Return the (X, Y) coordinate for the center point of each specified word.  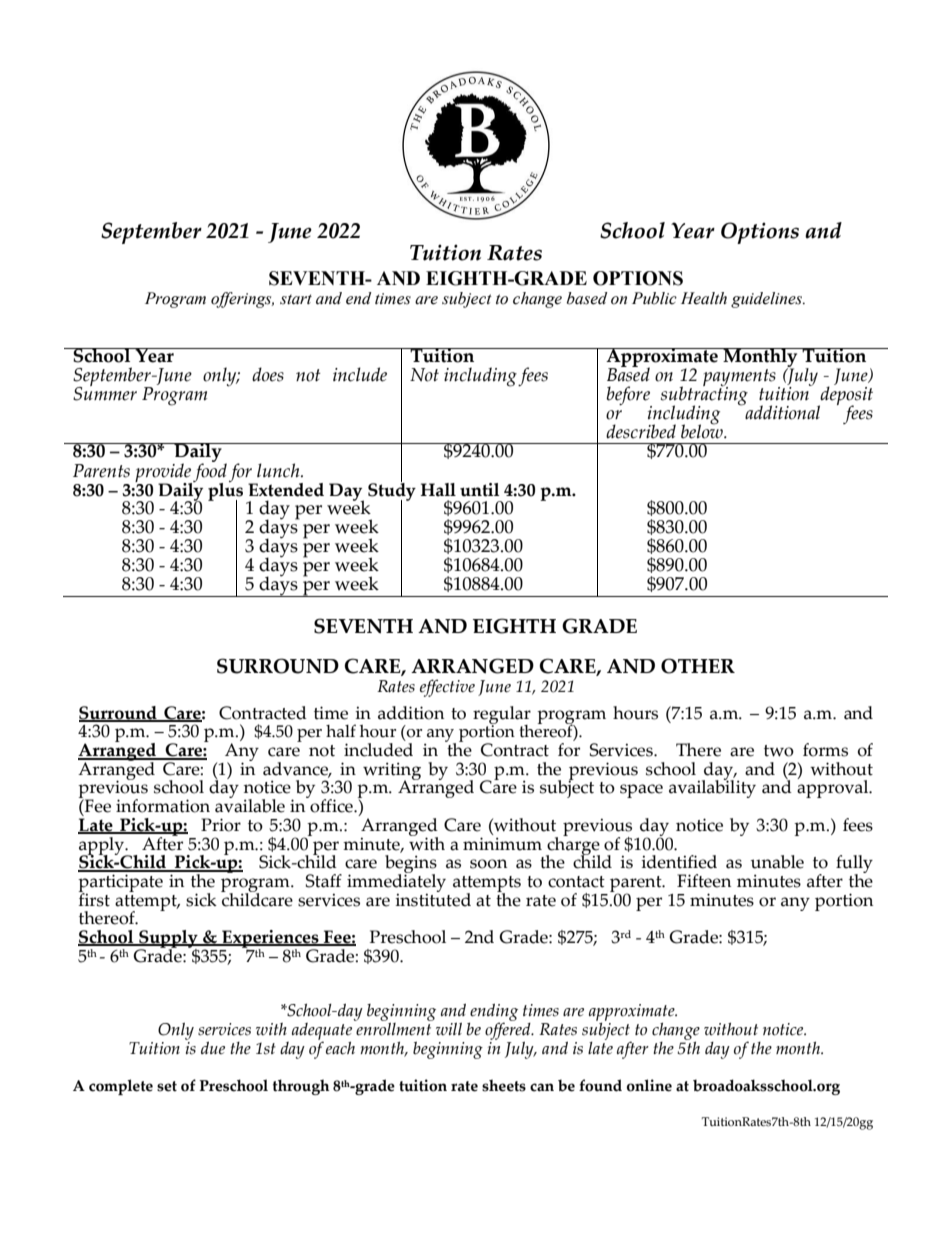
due (213, 1048)
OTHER (698, 666)
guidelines (768, 300)
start (296, 299)
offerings (242, 300)
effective (447, 688)
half (341, 731)
